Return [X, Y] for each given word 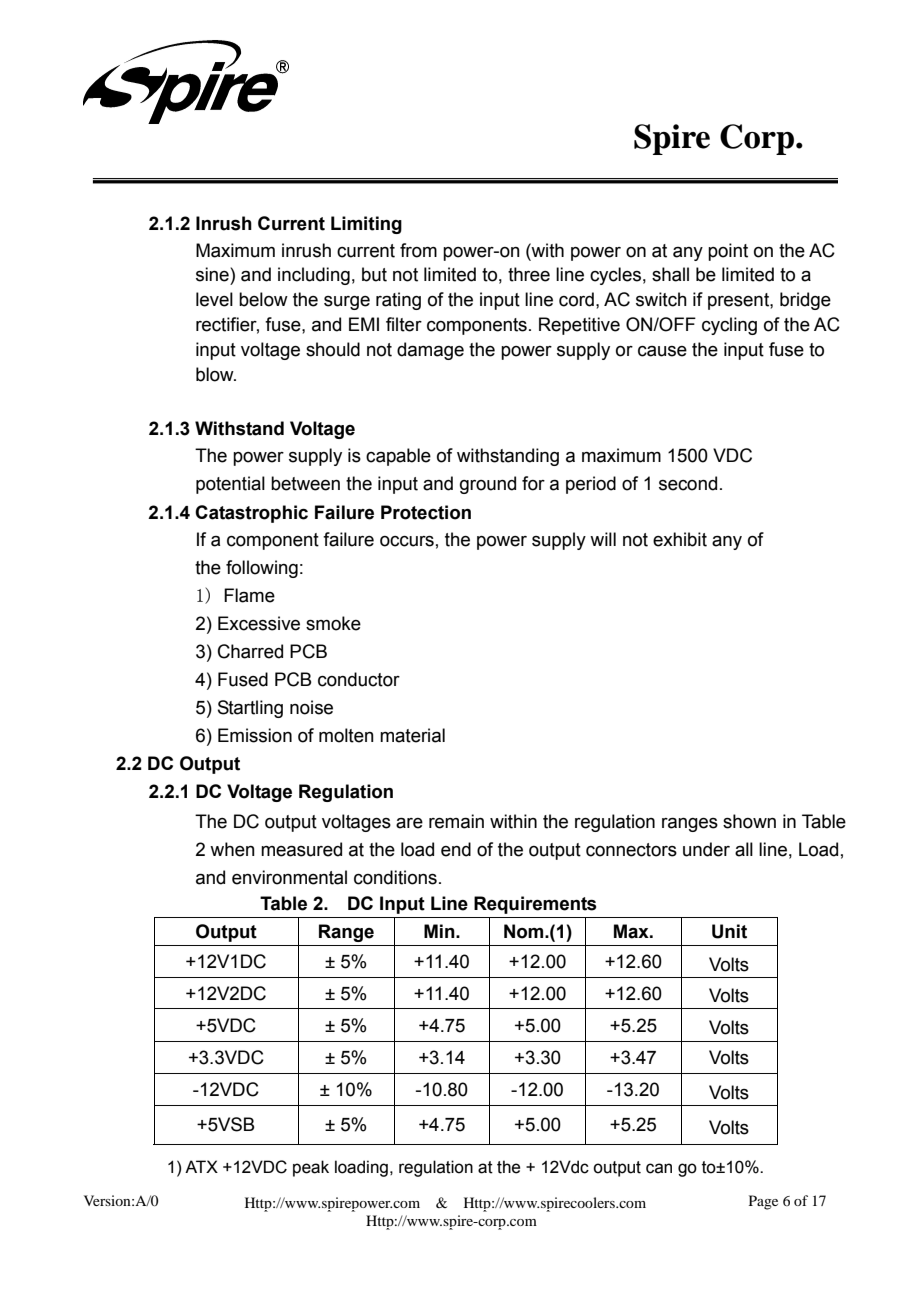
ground [488, 485]
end [456, 849]
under [706, 849]
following [262, 569]
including [314, 276]
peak [311, 1168]
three [529, 274]
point [728, 252]
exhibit [680, 539]
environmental [289, 877]
